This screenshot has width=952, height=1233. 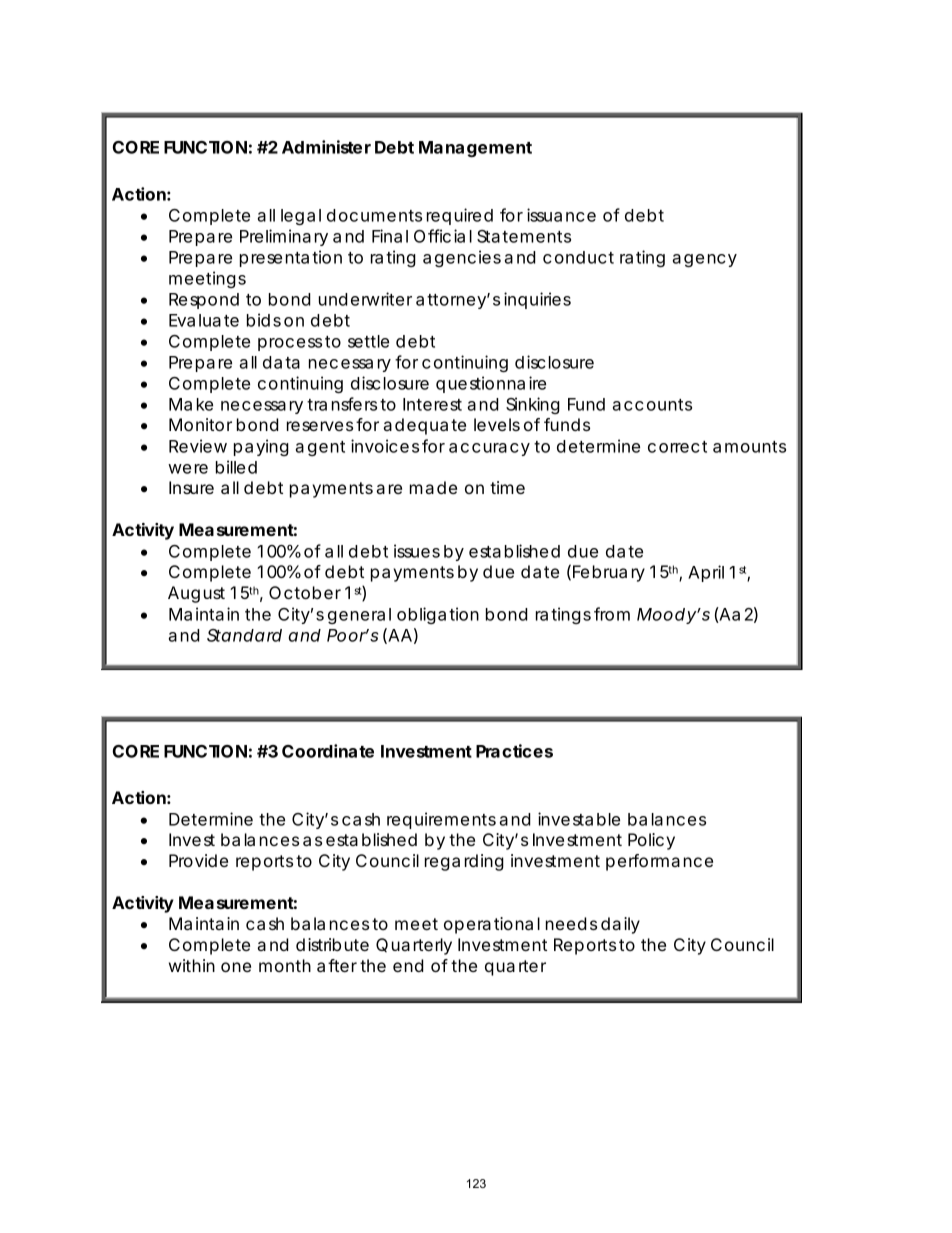 I want to click on paying, so click(x=261, y=447).
